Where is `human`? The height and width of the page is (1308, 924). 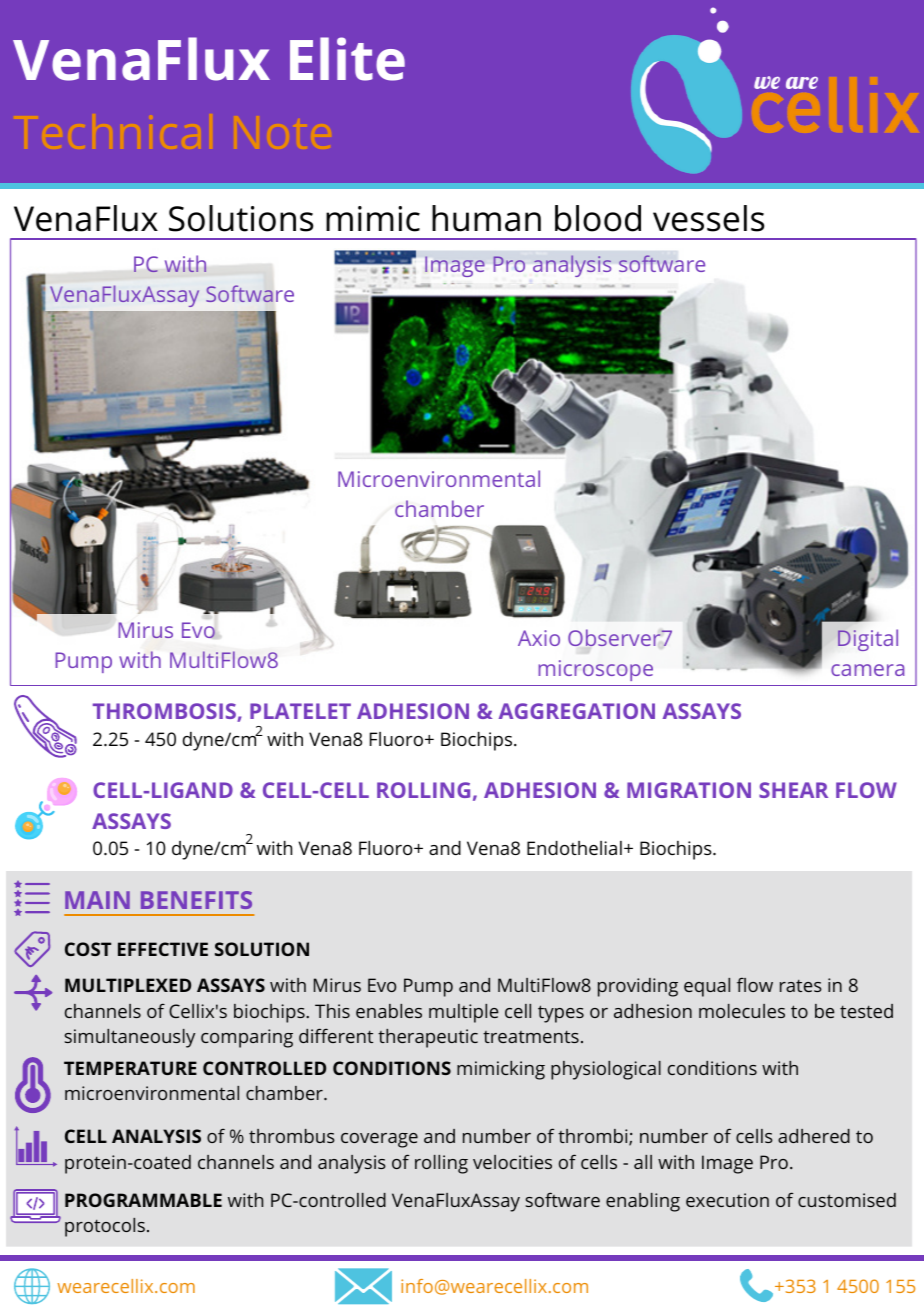 human is located at coordinates (486, 218).
